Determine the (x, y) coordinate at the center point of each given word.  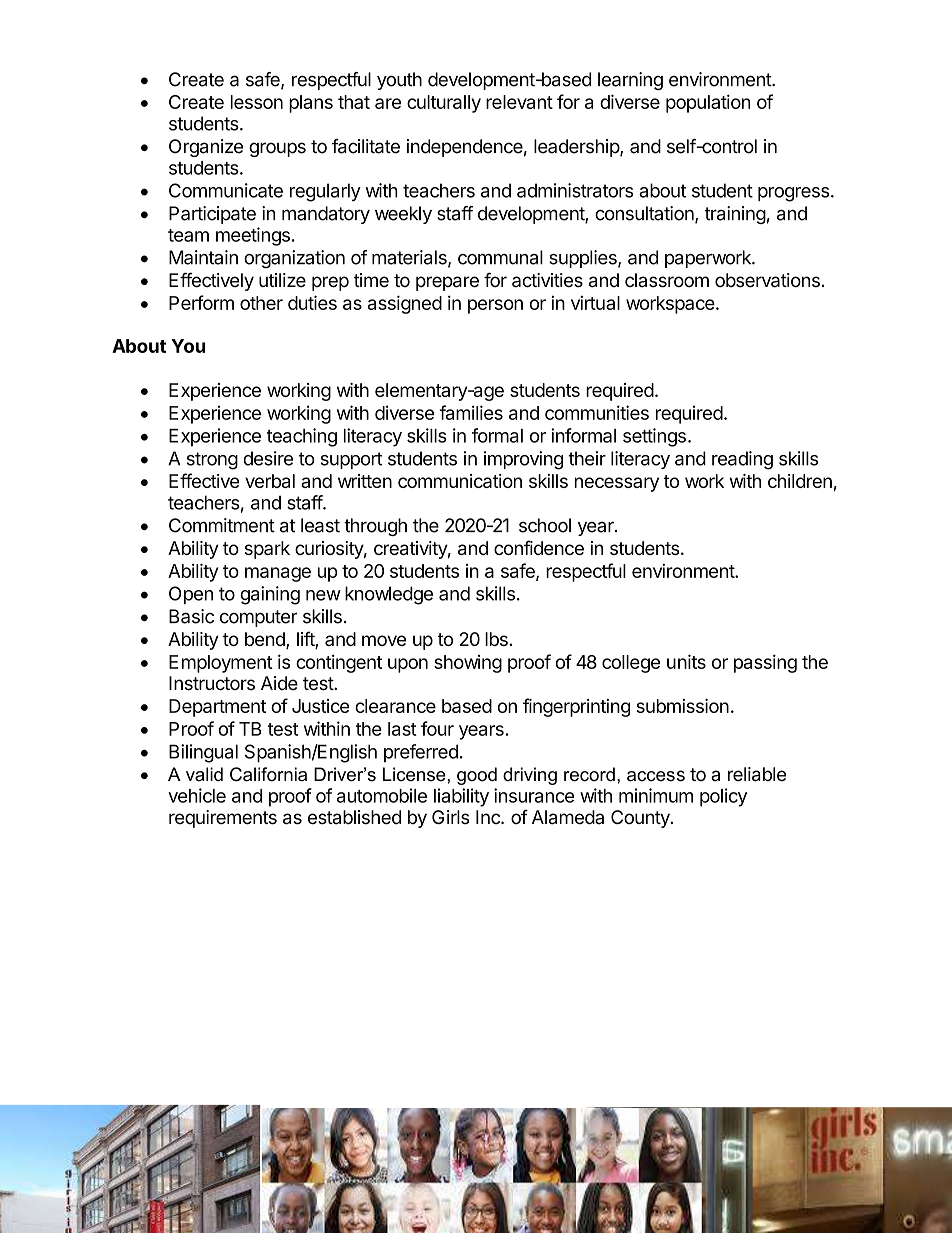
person (495, 306)
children (800, 481)
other (261, 303)
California (268, 774)
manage (278, 574)
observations (767, 280)
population (708, 103)
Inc (489, 817)
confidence (539, 547)
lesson (257, 102)
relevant (519, 102)
